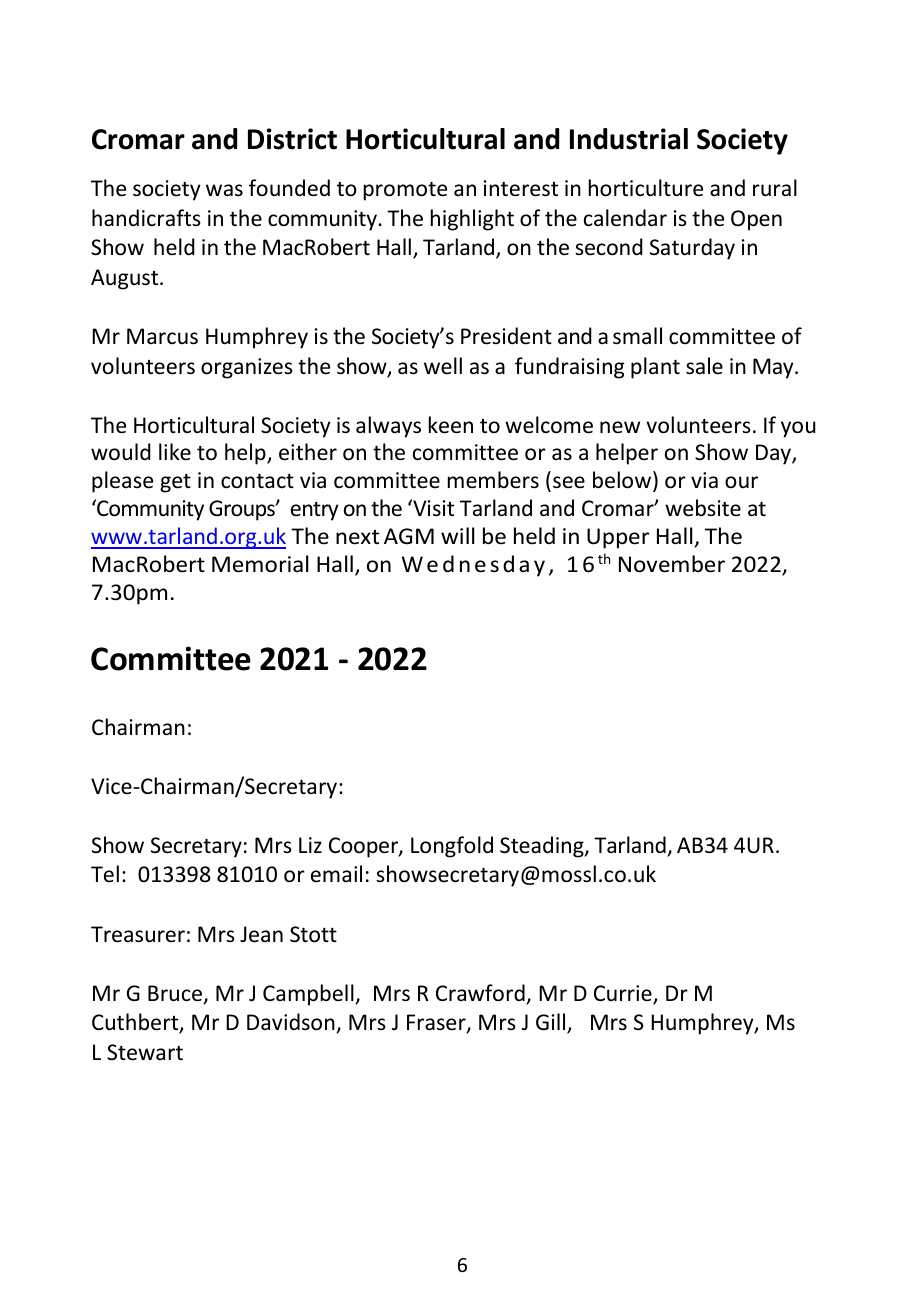 This document has width=924, height=1311. I want to click on Crawford, so click(480, 993).
